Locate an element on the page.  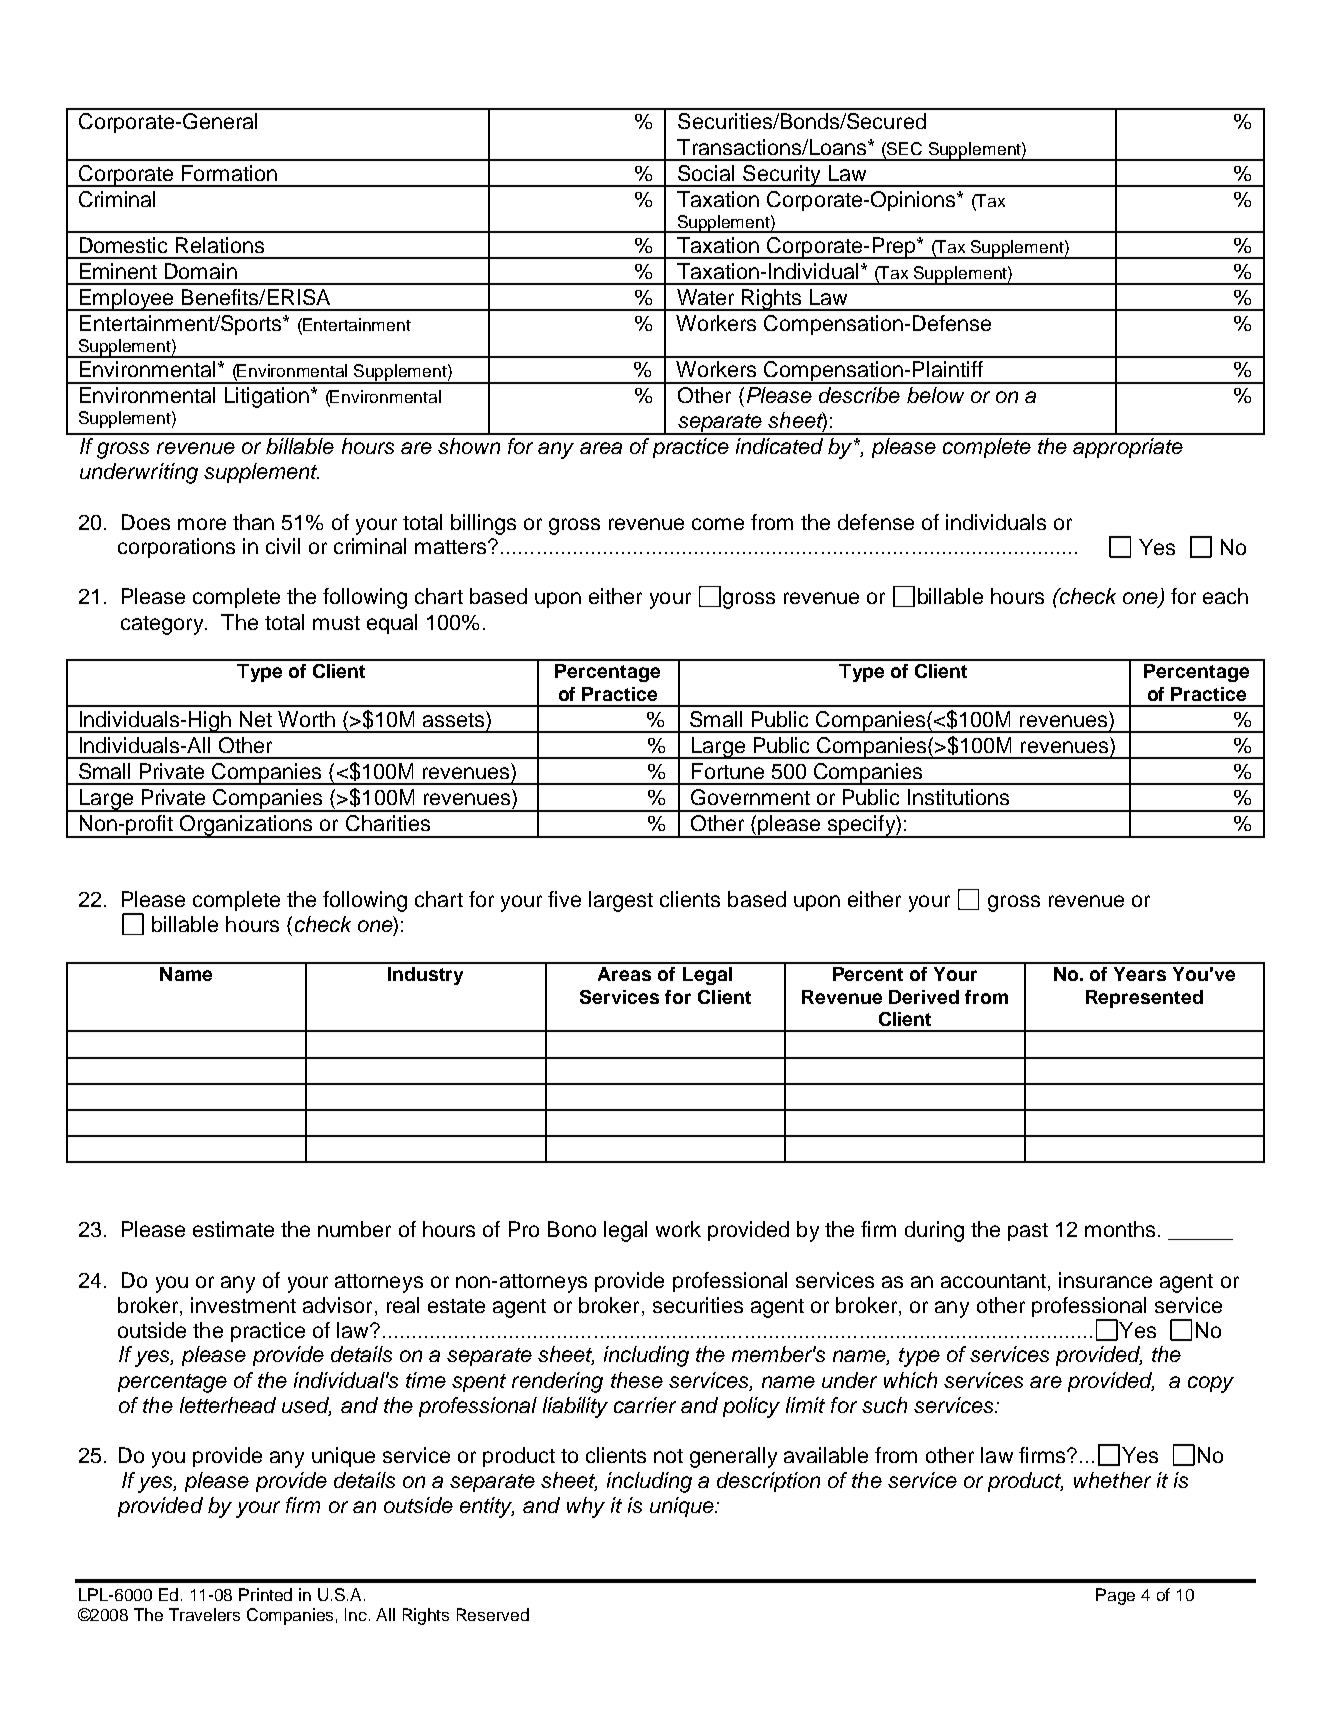
five is located at coordinates (564, 899).
